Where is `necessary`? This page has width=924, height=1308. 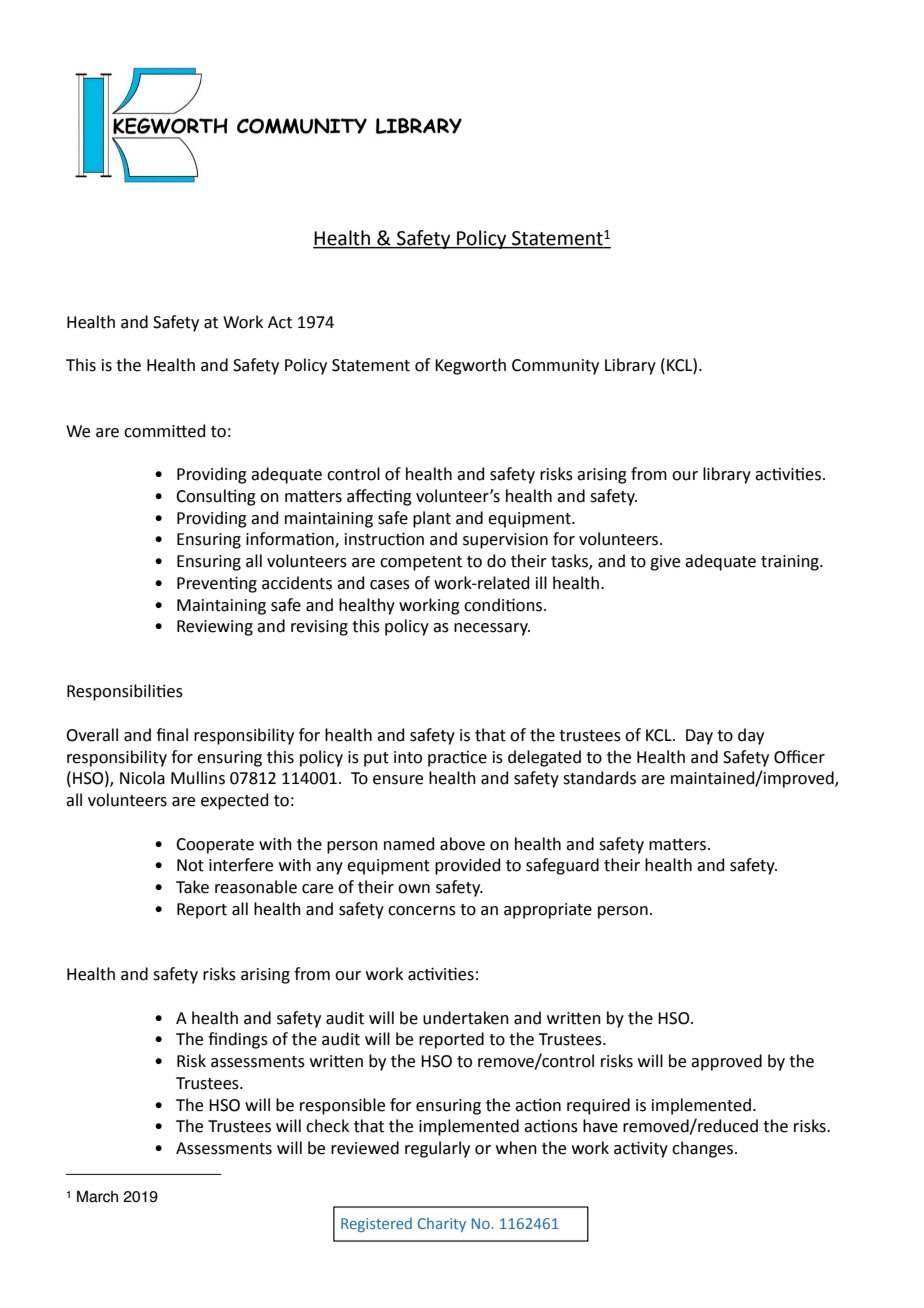 necessary is located at coordinates (492, 629).
